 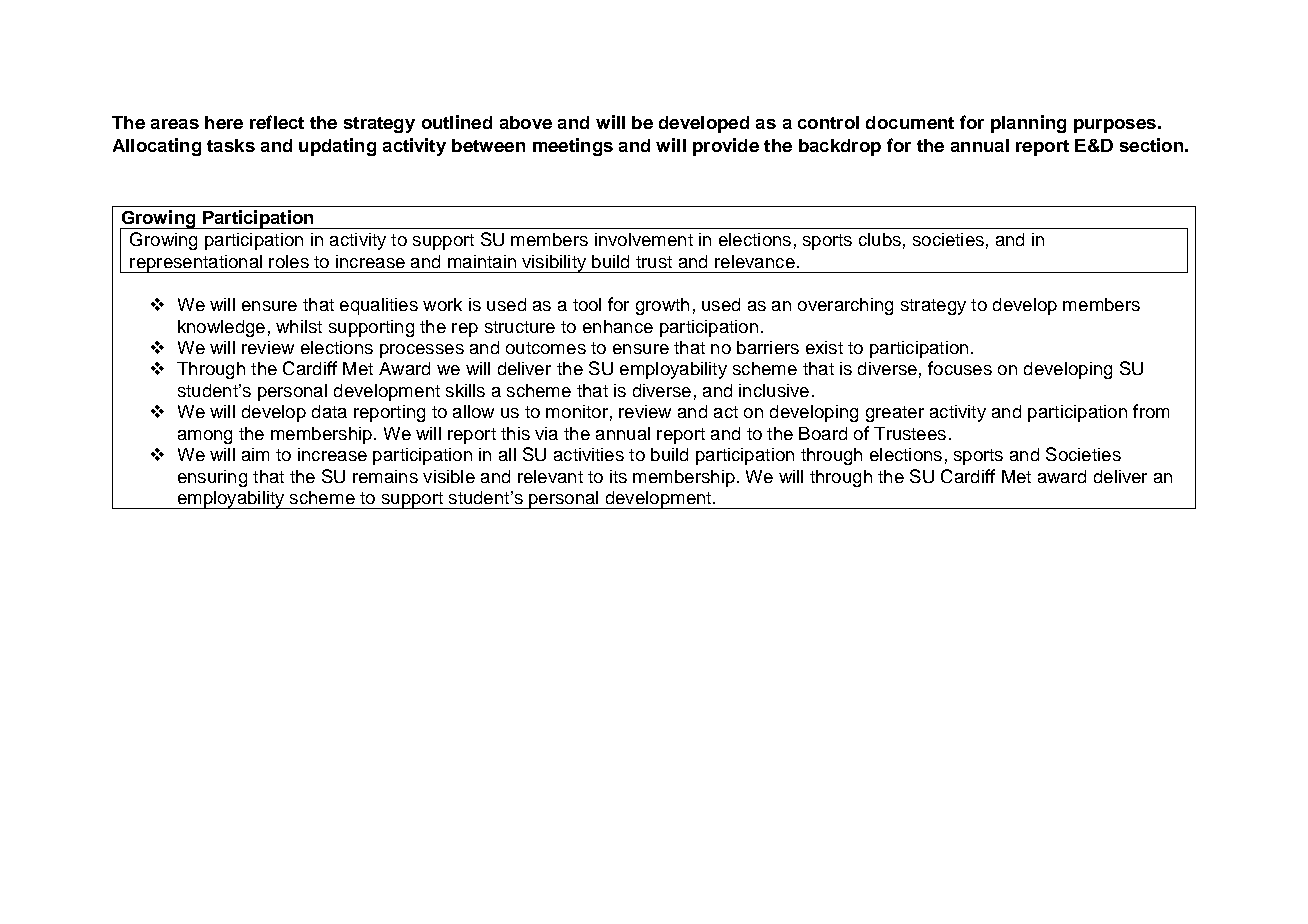 What do you see at coordinates (277, 122) in the screenshot?
I see `reflect` at bounding box center [277, 122].
